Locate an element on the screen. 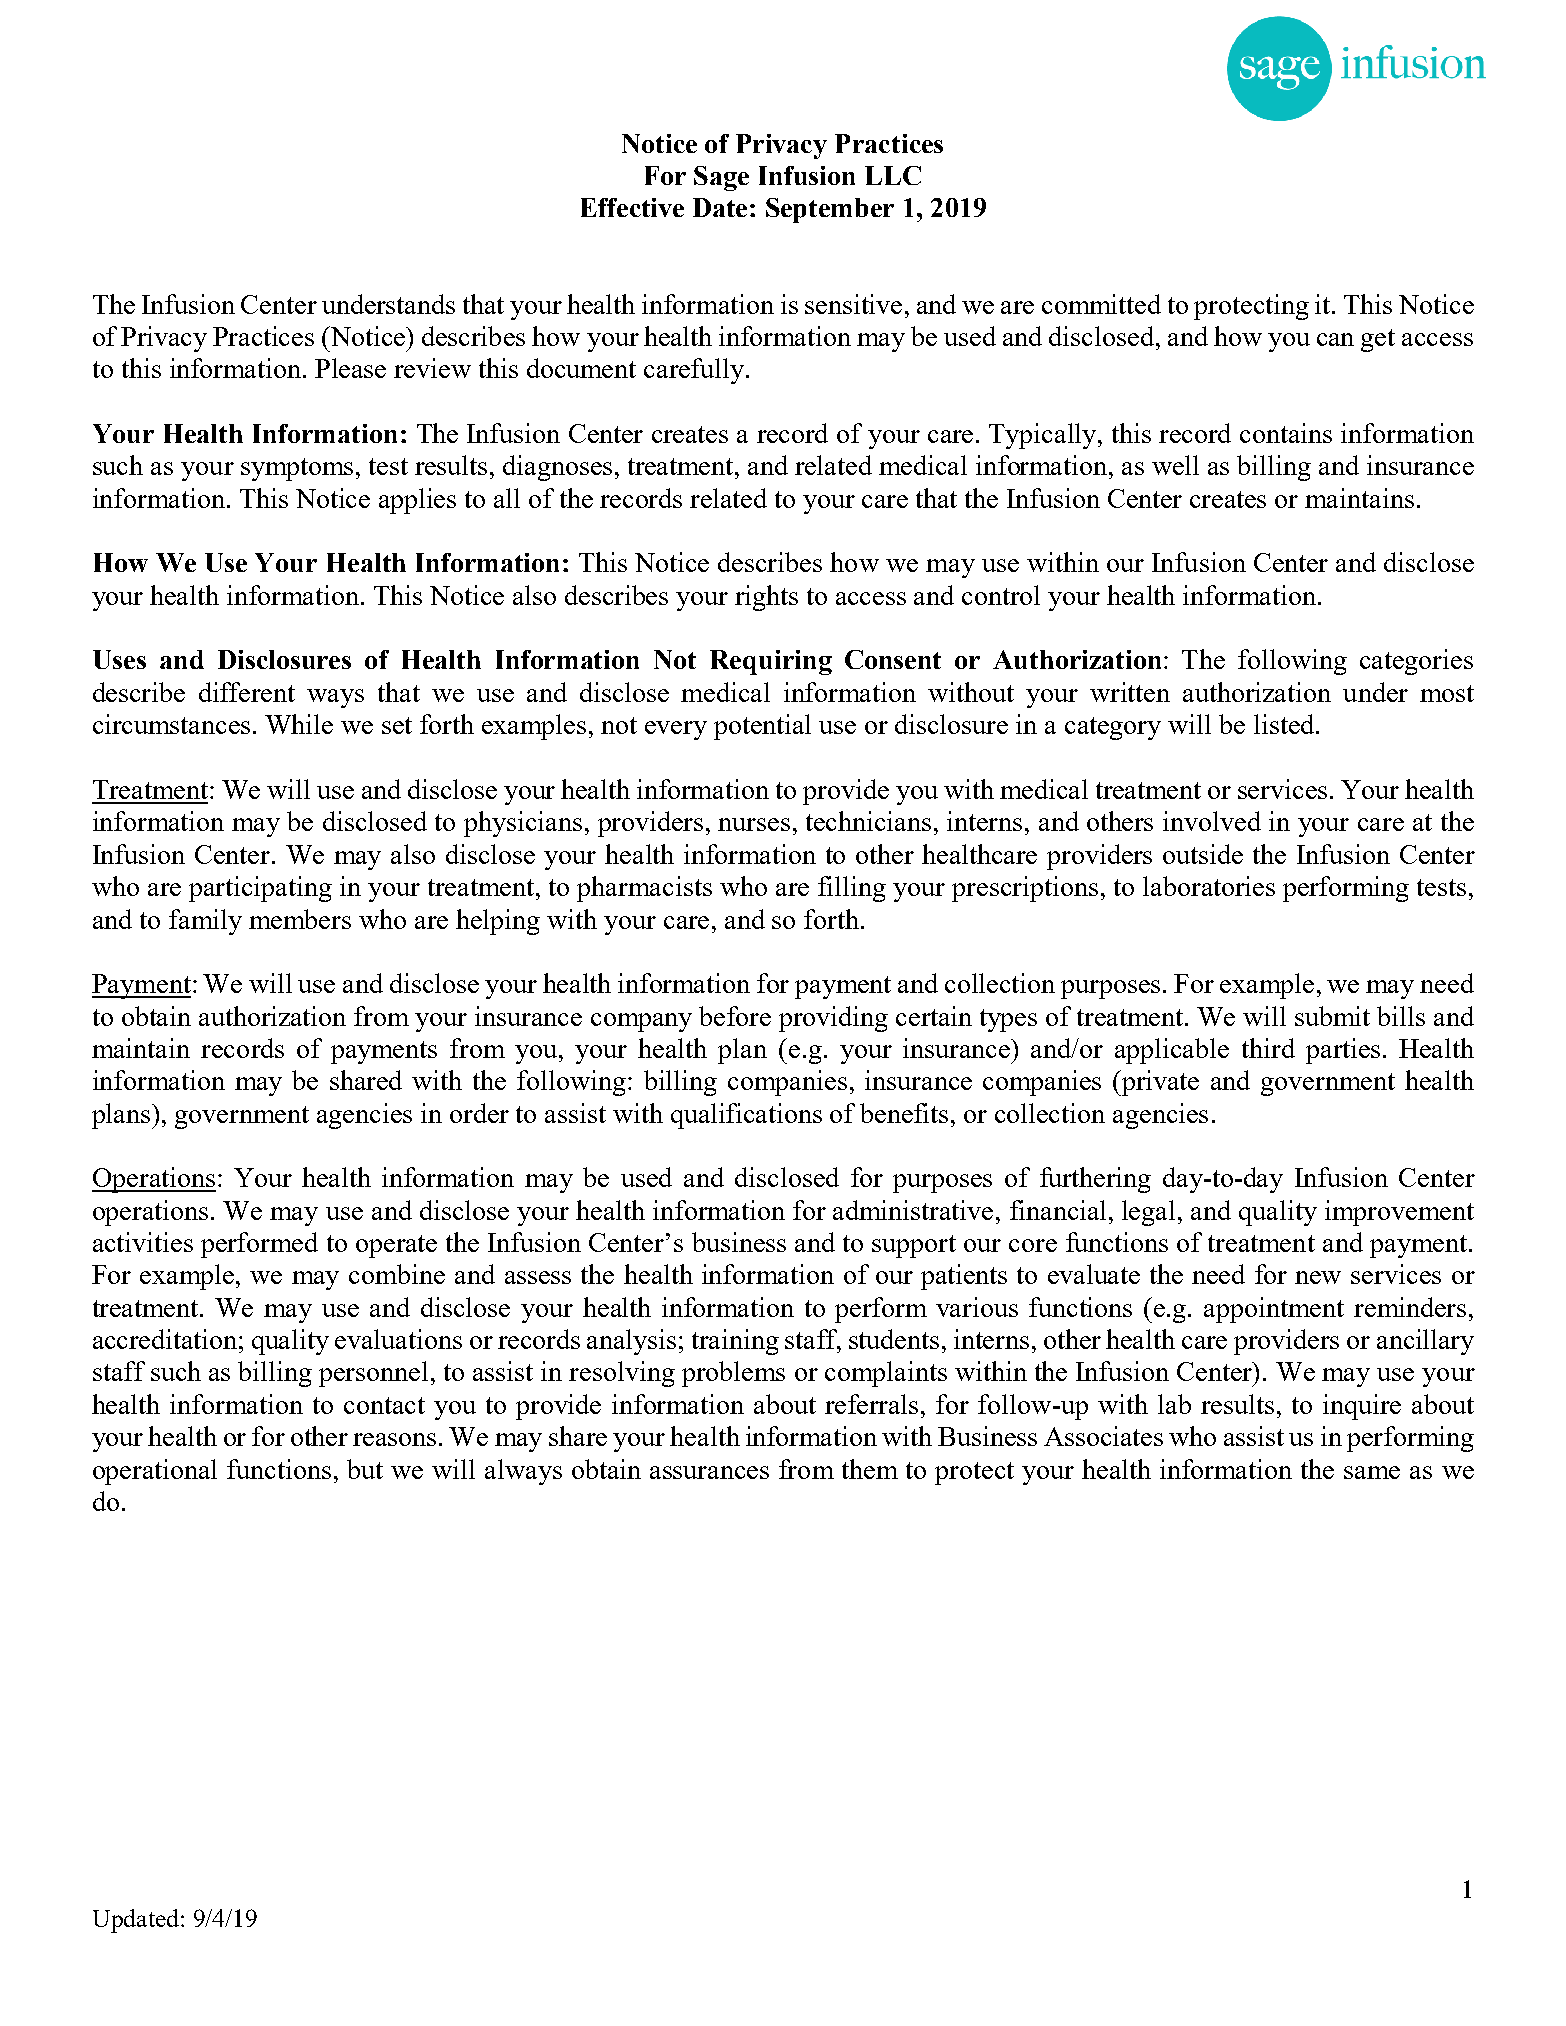 The image size is (1566, 2026). participating is located at coordinates (260, 889).
